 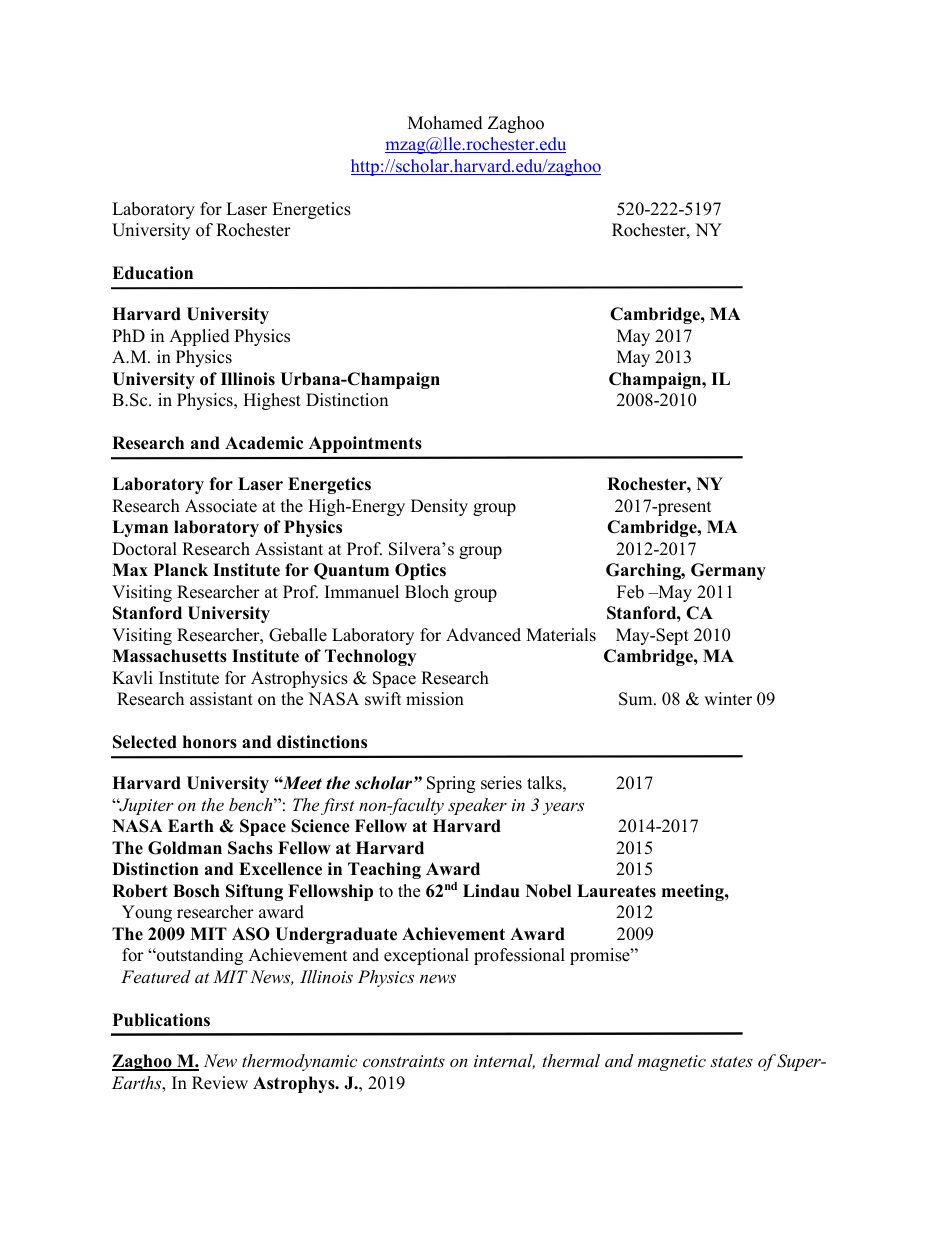 What do you see at coordinates (439, 507) in the screenshot?
I see `Density` at bounding box center [439, 507].
